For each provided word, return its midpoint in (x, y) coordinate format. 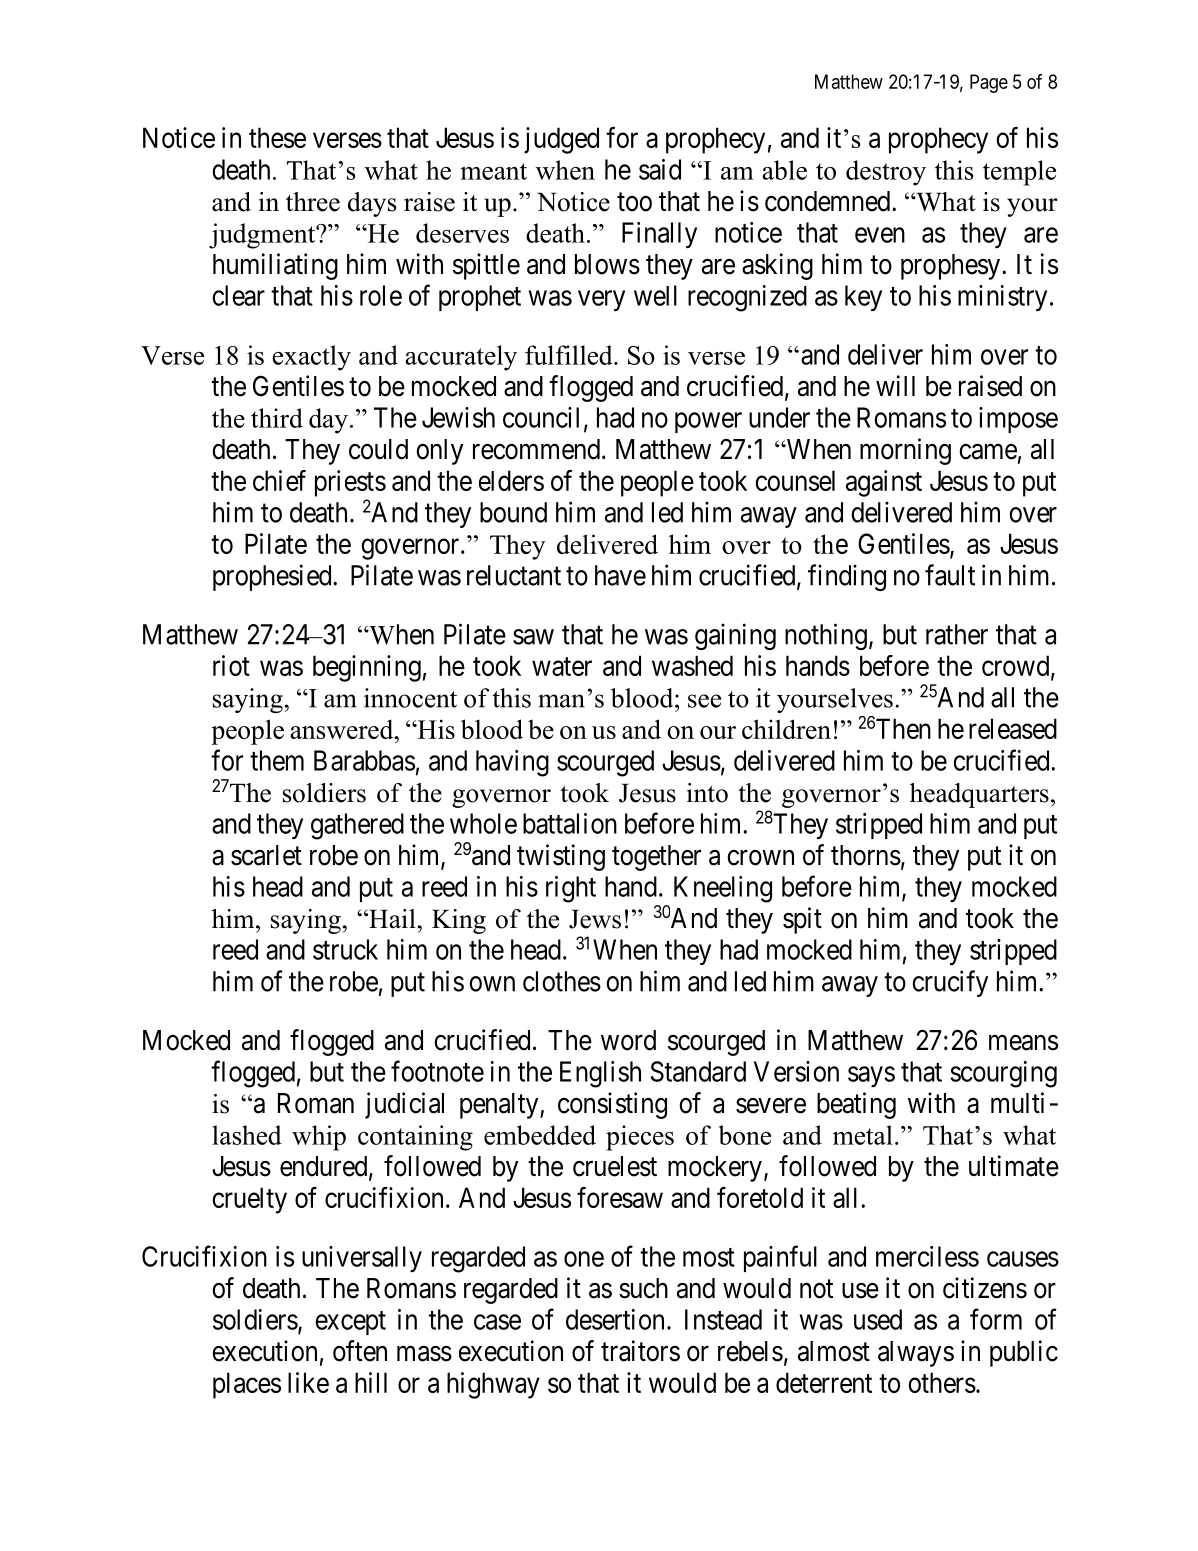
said (660, 169)
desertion (615, 1319)
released (1013, 728)
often (360, 1351)
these (277, 137)
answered (343, 729)
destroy (886, 173)
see (704, 701)
